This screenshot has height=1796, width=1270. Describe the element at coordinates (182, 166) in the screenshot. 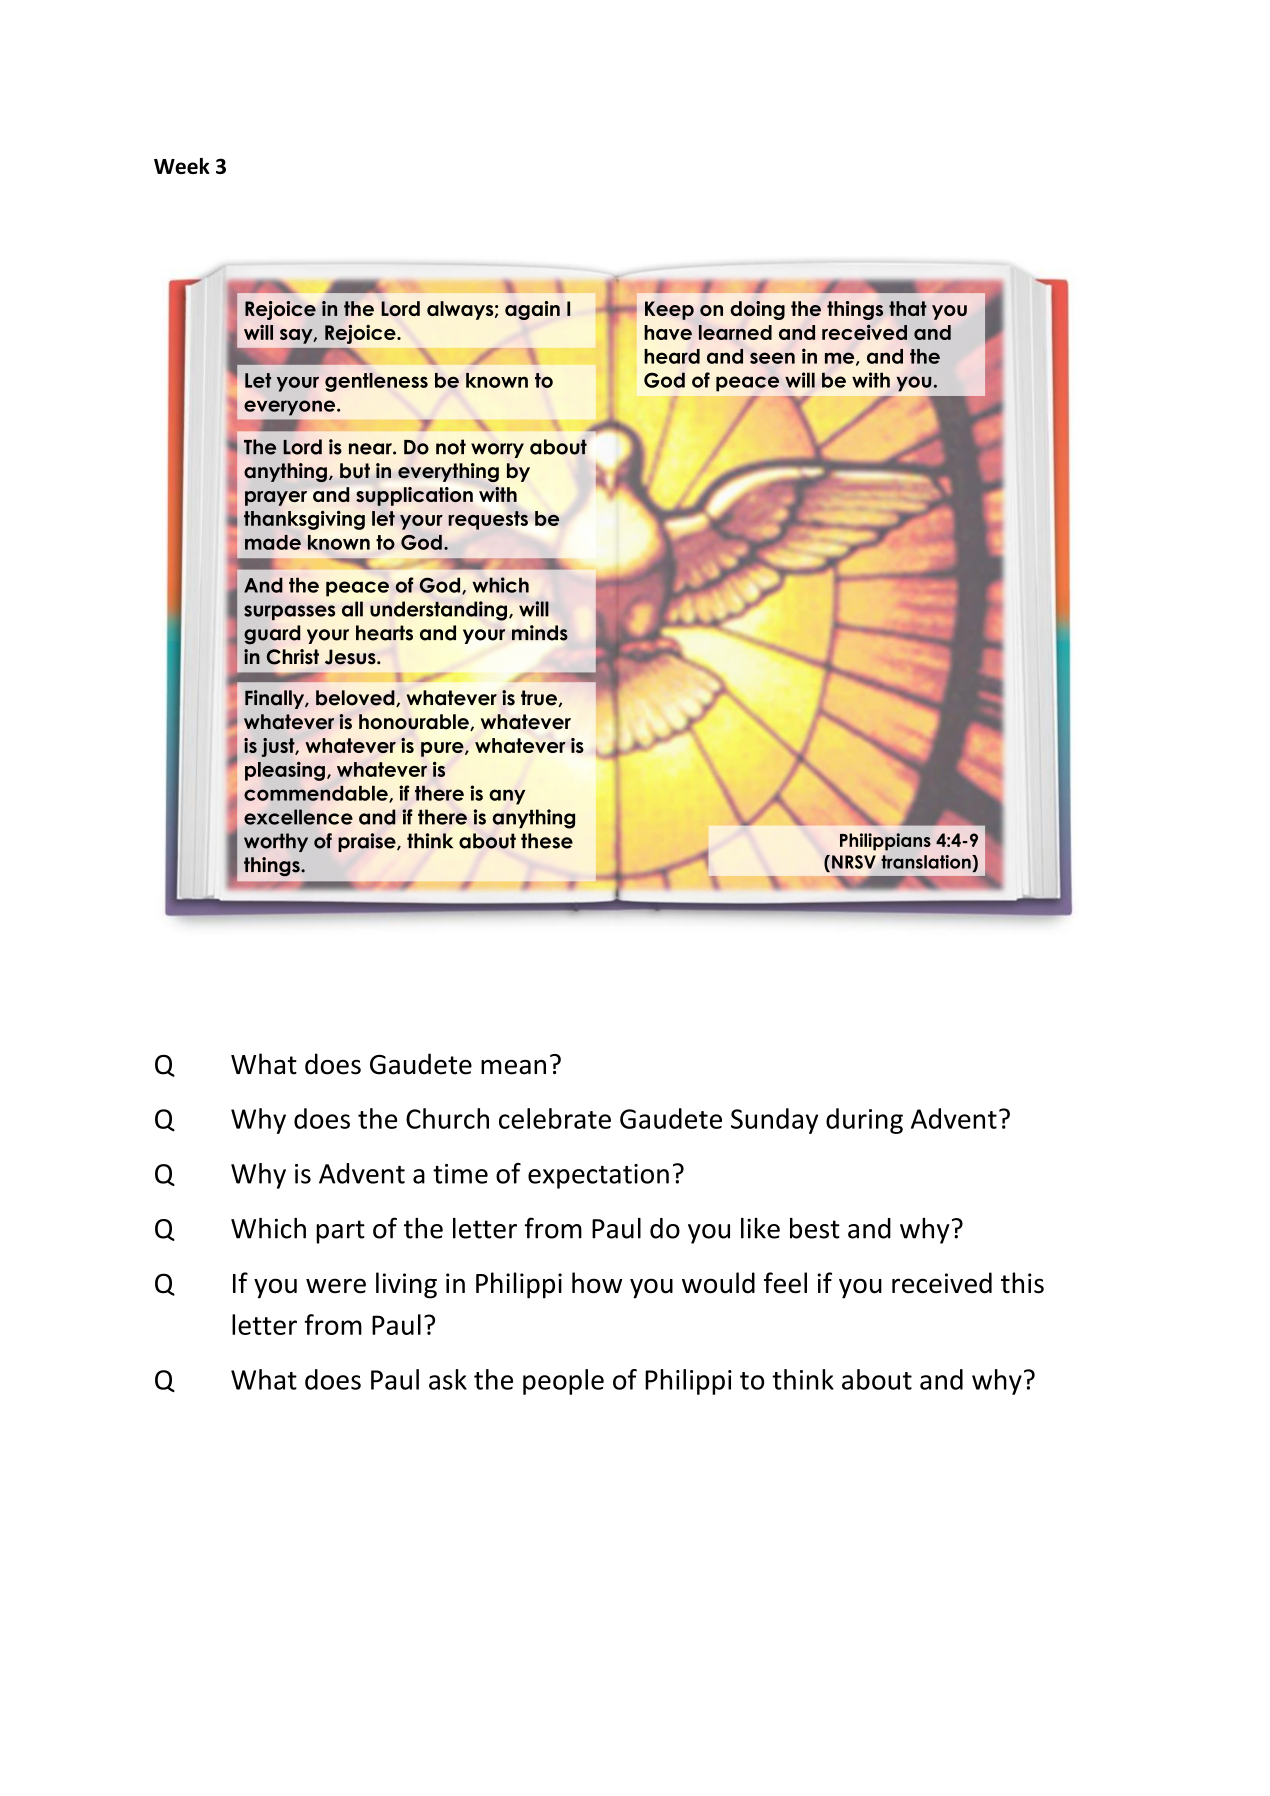

I see `Week` at that location.
